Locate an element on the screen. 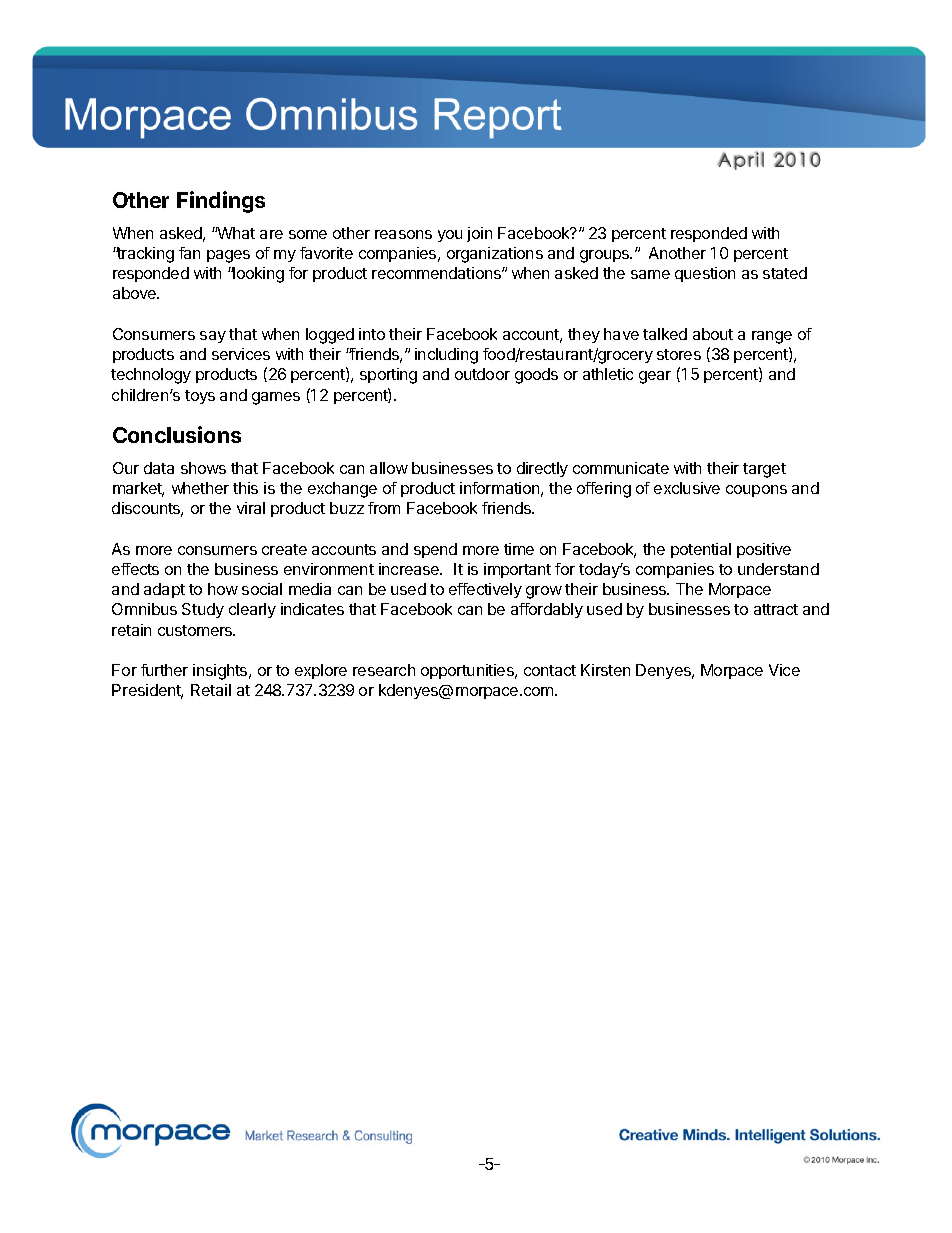  you is located at coordinates (450, 236).
